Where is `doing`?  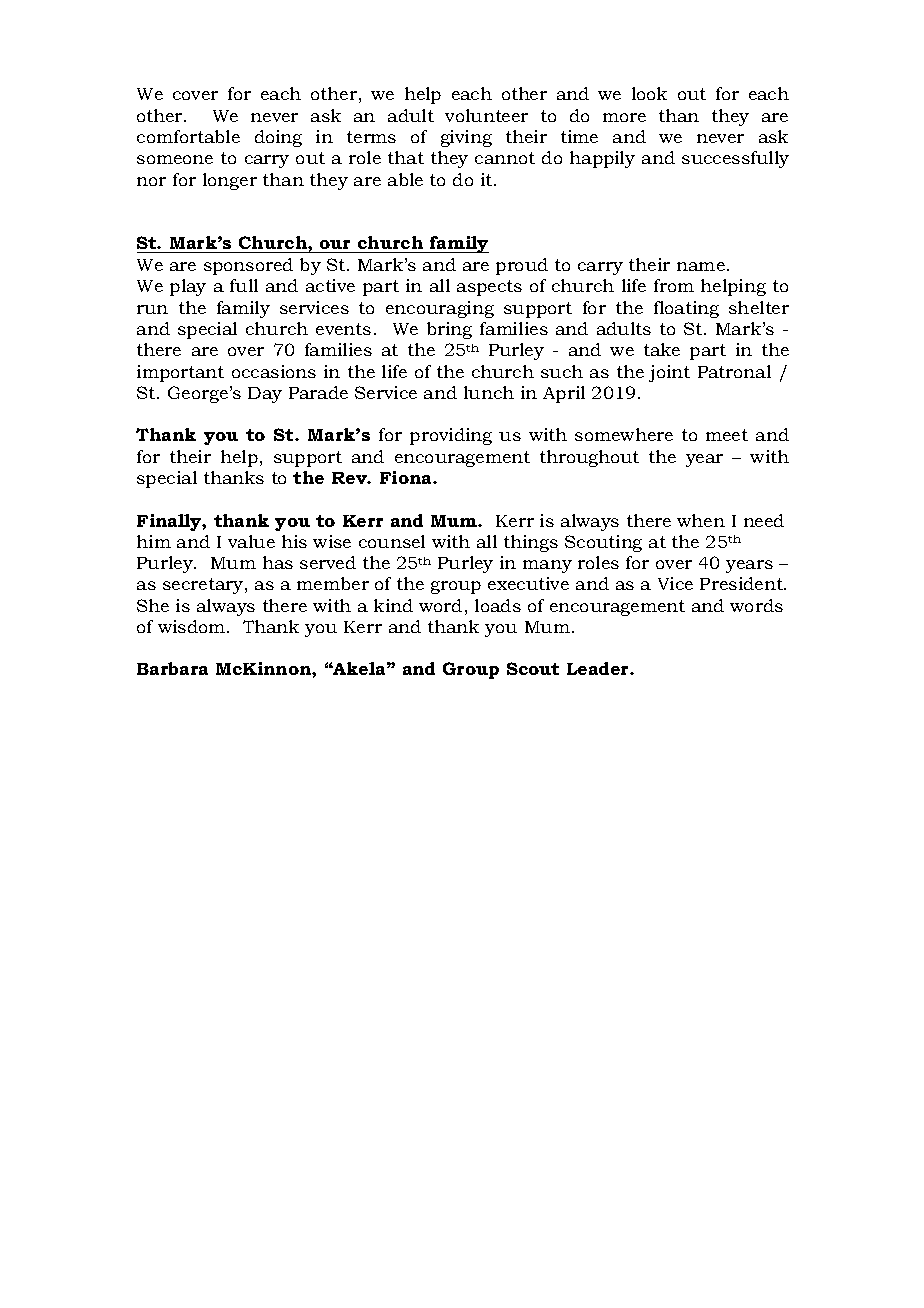
doing is located at coordinates (278, 138).
